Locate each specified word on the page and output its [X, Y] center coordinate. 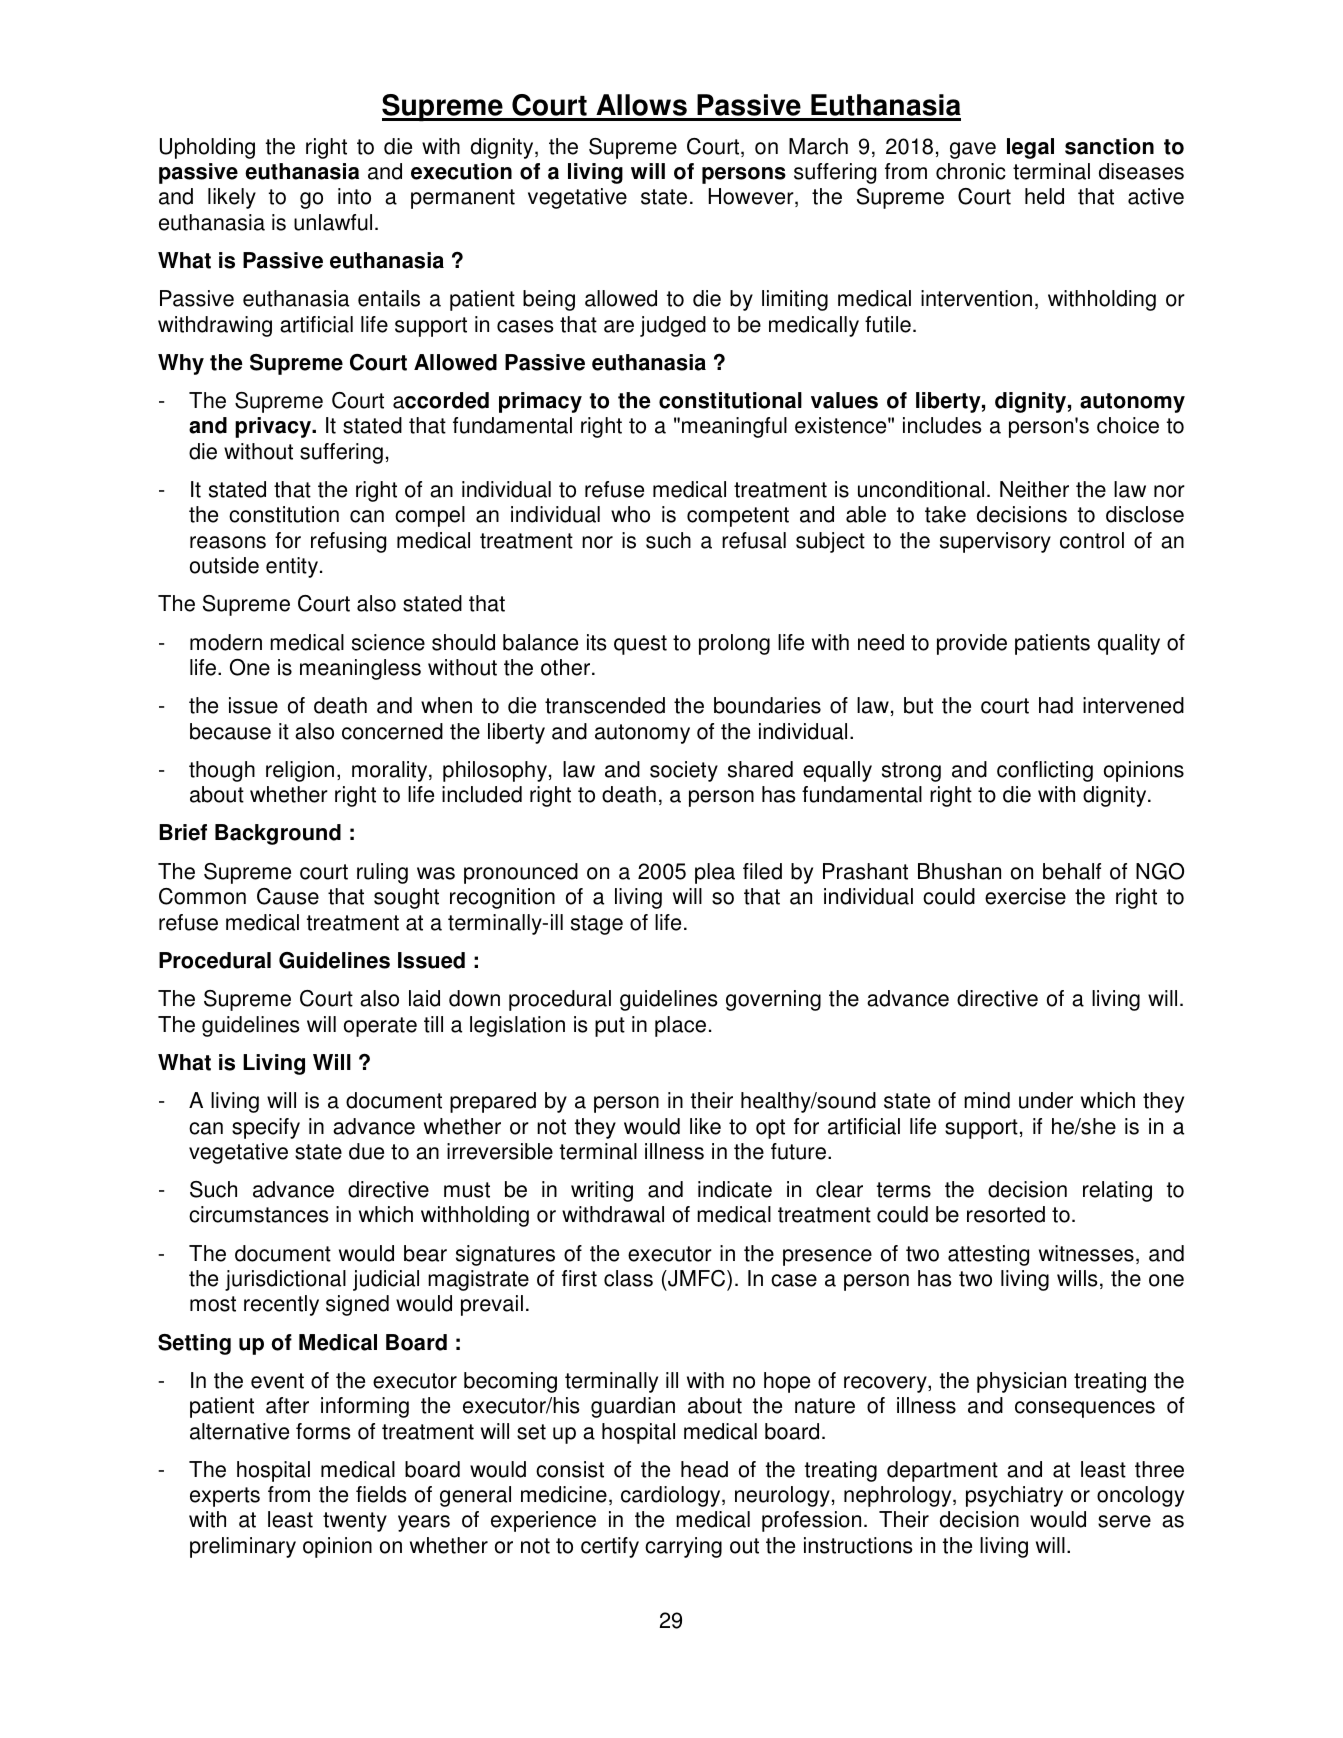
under [1046, 1100]
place [680, 1026]
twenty [355, 1522]
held [1044, 196]
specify [266, 1128]
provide [972, 644]
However [752, 197]
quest [640, 645]
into [354, 196]
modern [226, 642]
